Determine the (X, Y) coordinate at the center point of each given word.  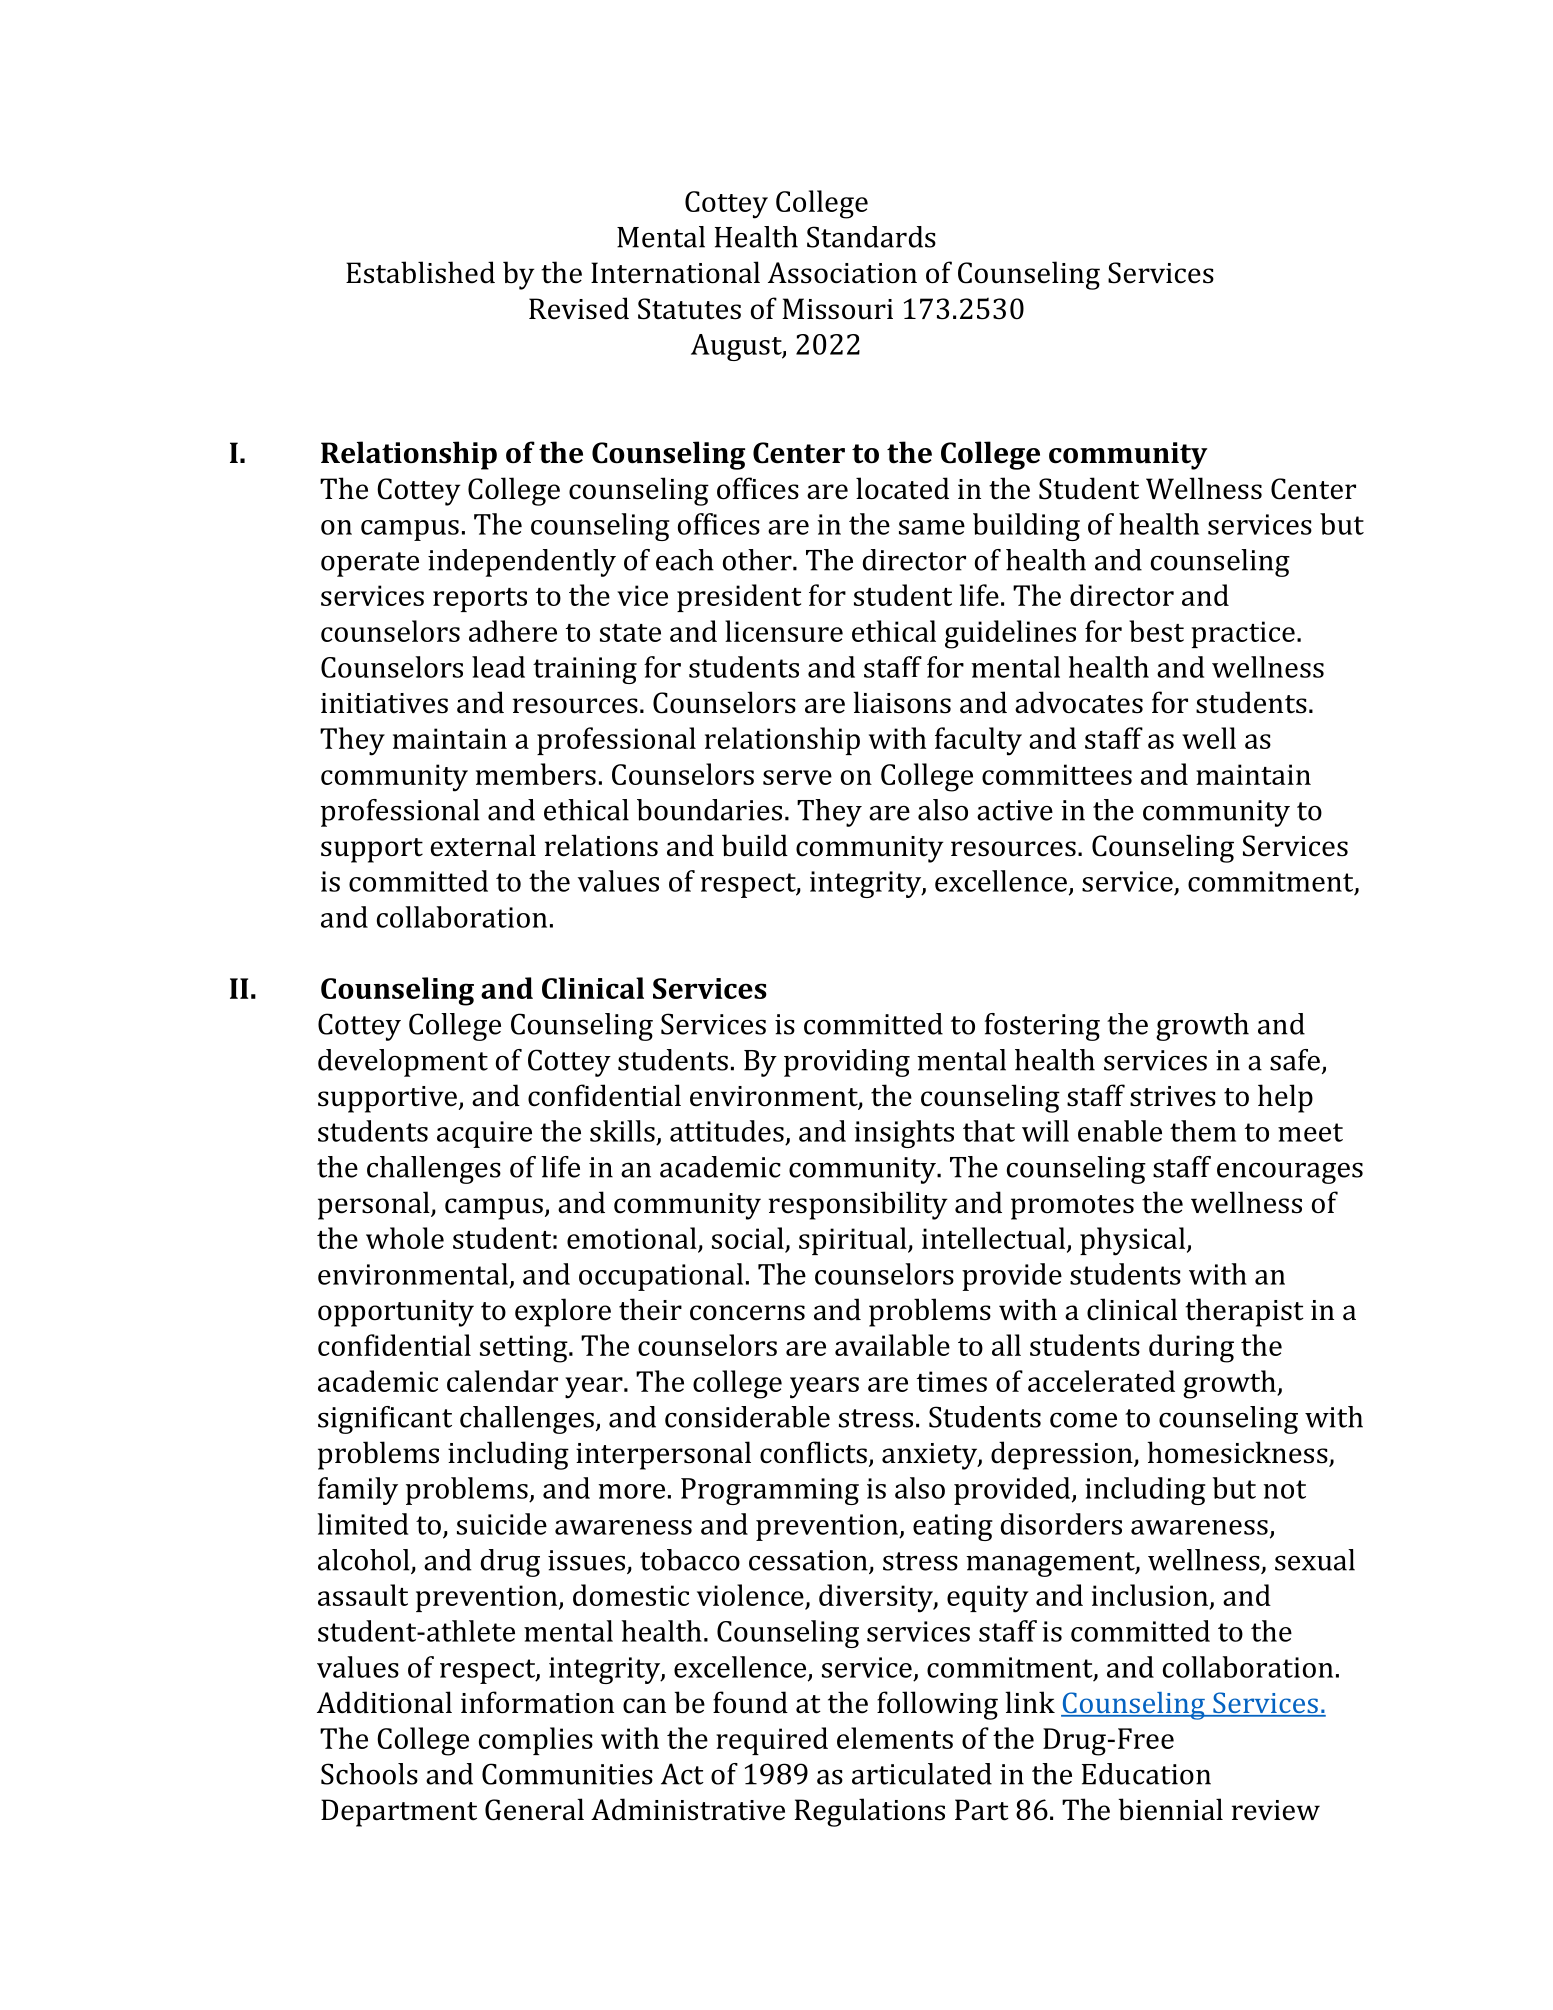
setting (525, 1349)
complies (536, 1741)
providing (847, 1063)
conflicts (813, 1452)
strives (1173, 1096)
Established (420, 272)
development (403, 1063)
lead (498, 667)
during (1191, 1348)
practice (1243, 634)
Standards (871, 237)
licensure (784, 631)
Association (842, 273)
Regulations (870, 1812)
